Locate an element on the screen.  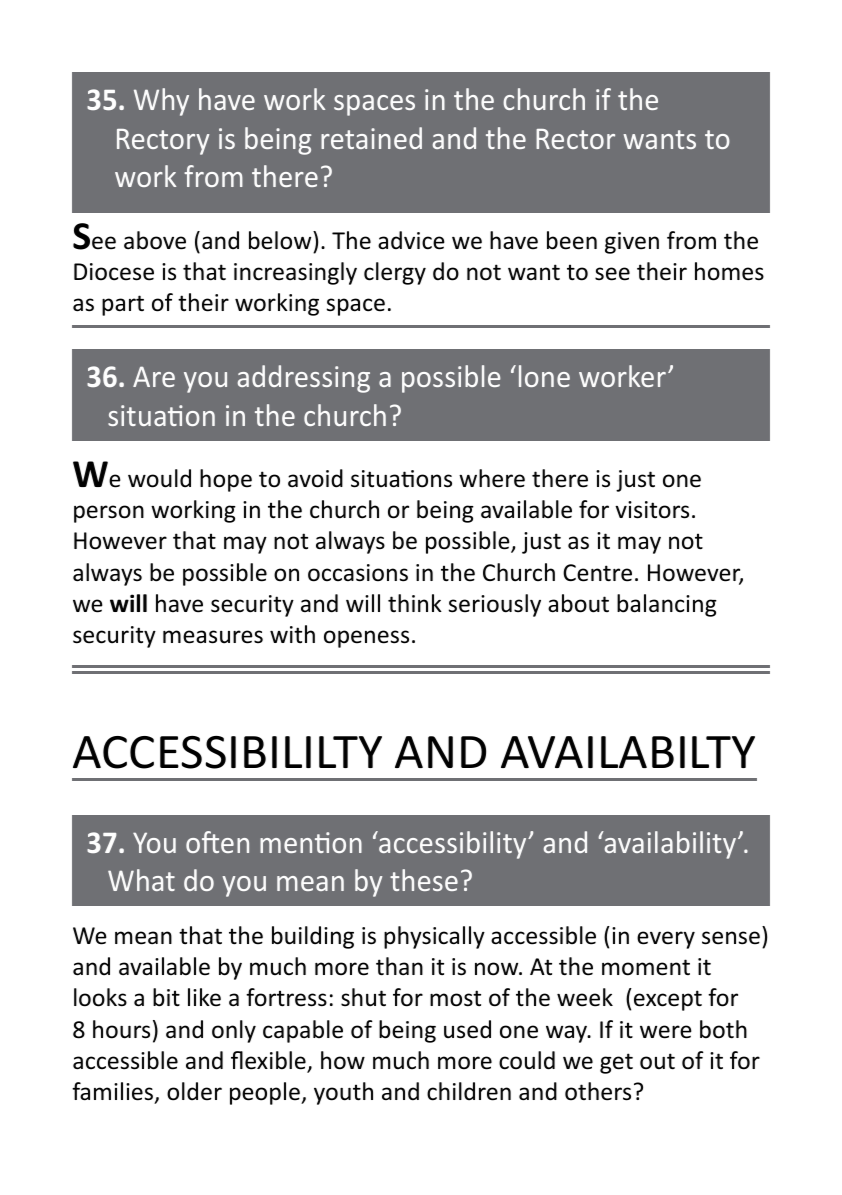
retained is located at coordinates (371, 138).
